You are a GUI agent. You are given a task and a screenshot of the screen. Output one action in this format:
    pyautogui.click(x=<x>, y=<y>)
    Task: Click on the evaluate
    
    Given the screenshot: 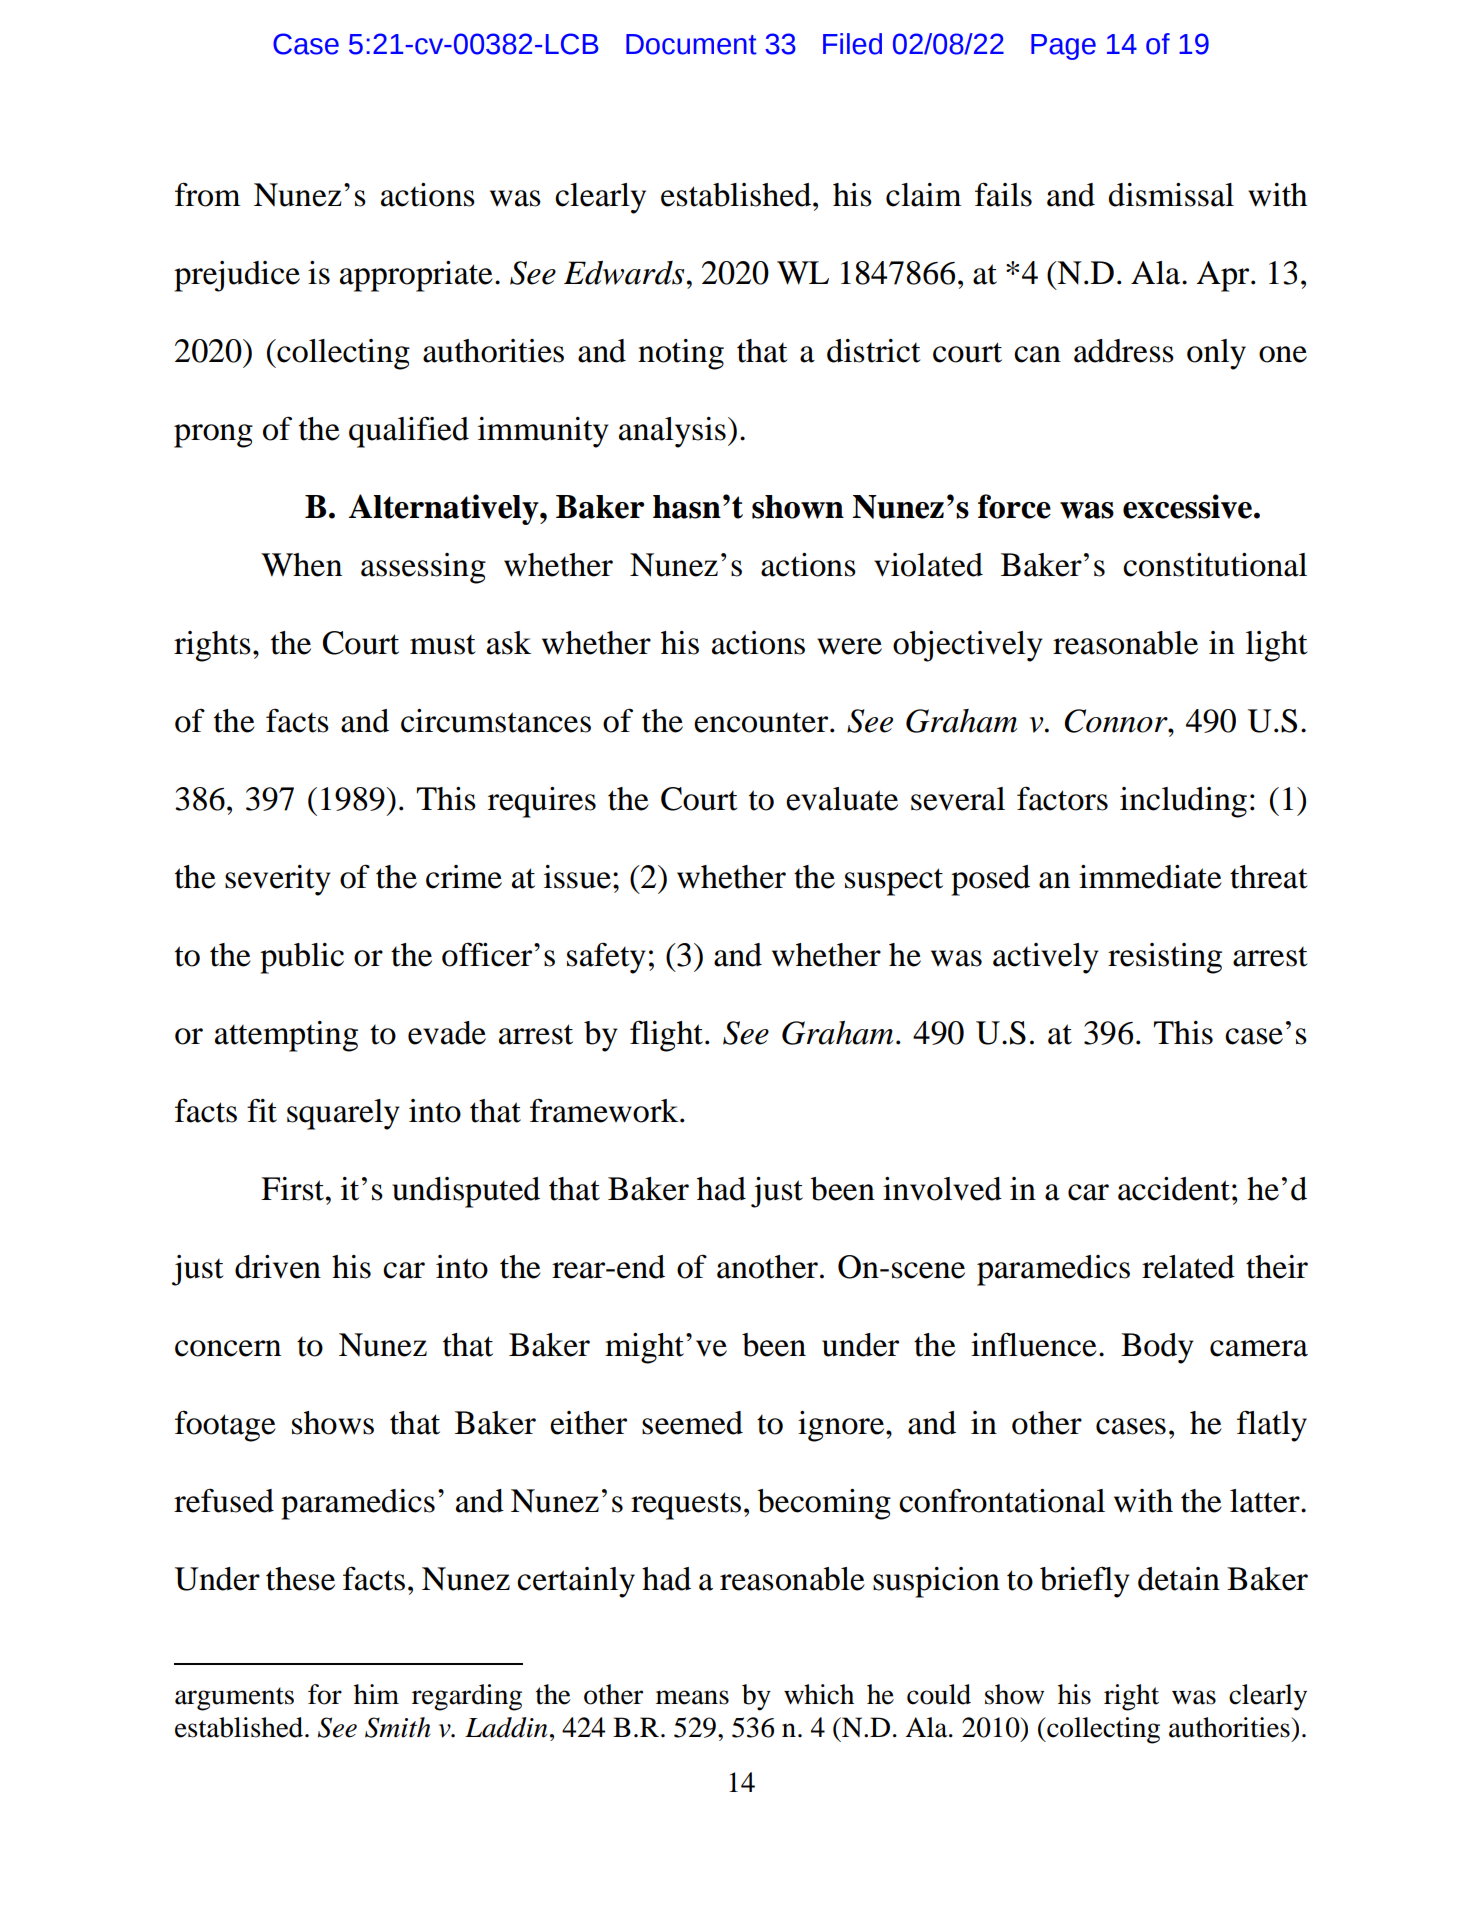 What is the action you would take?
    pyautogui.click(x=842, y=799)
